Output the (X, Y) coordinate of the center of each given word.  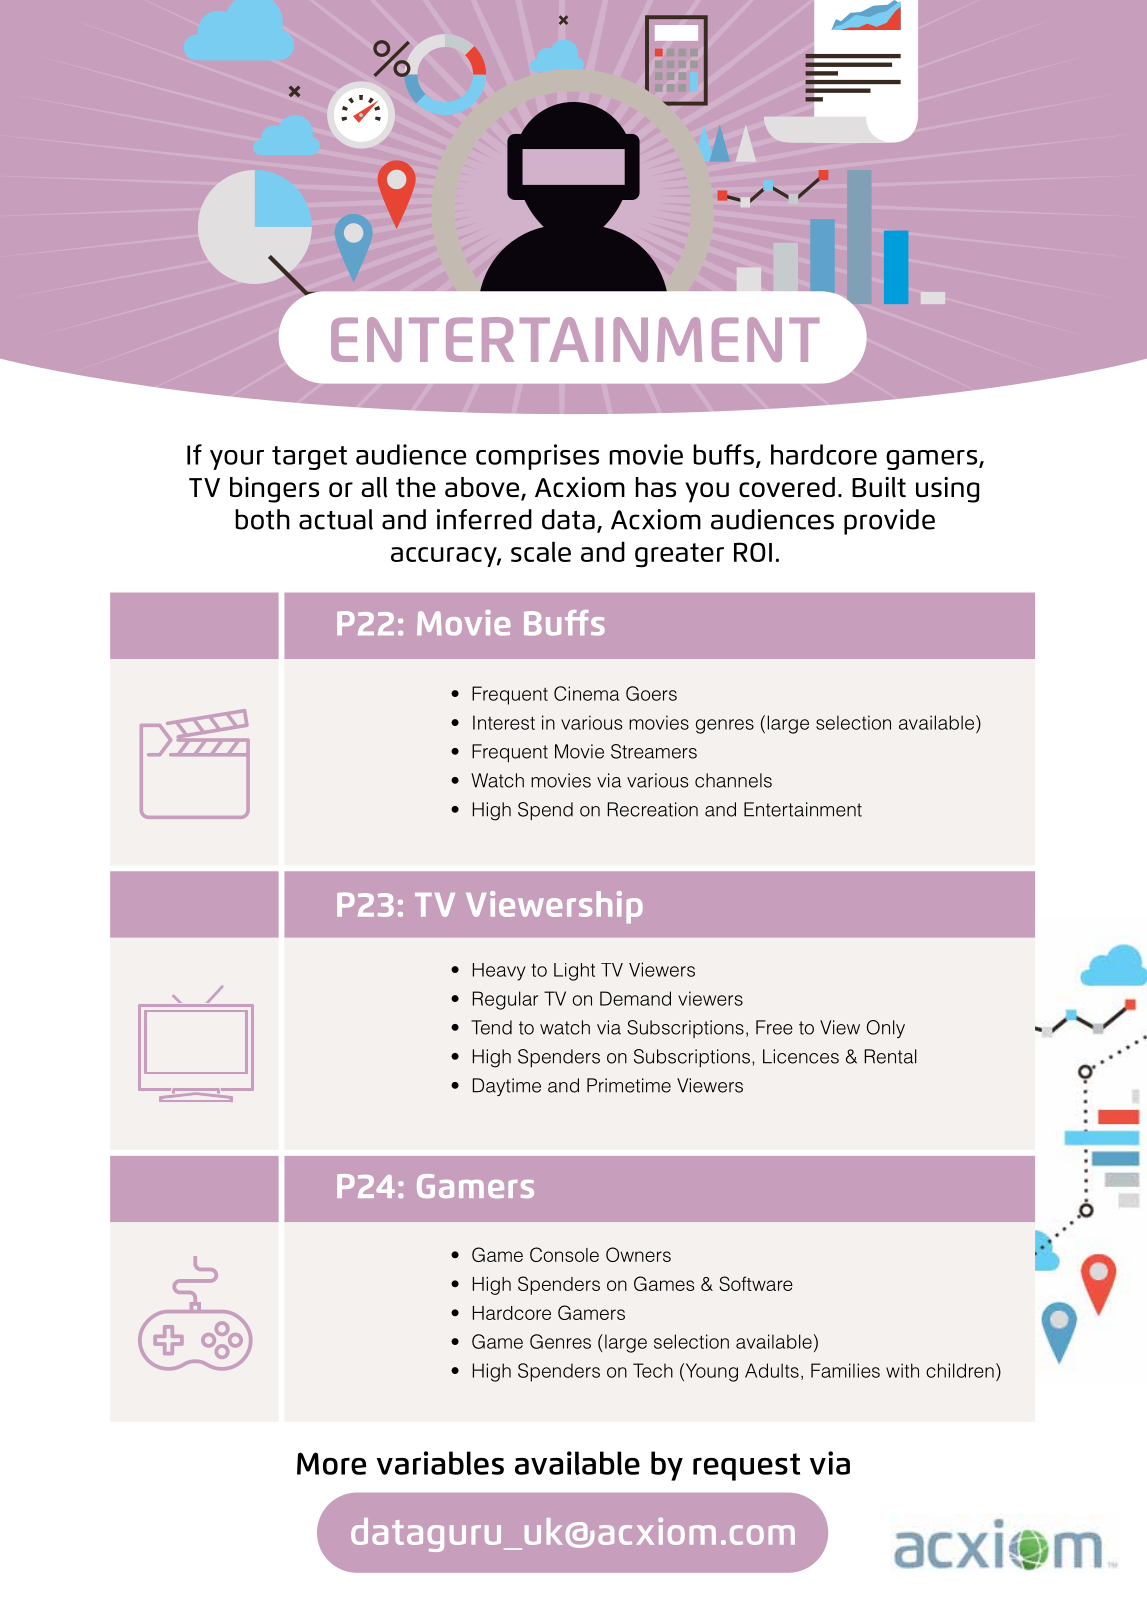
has (656, 487)
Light (574, 972)
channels (733, 780)
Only (886, 1029)
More (331, 1463)
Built (879, 487)
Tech (653, 1370)
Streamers (654, 751)
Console (564, 1254)
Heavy (499, 972)
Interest (504, 722)
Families (845, 1370)
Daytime (507, 1087)
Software (756, 1283)
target (309, 458)
